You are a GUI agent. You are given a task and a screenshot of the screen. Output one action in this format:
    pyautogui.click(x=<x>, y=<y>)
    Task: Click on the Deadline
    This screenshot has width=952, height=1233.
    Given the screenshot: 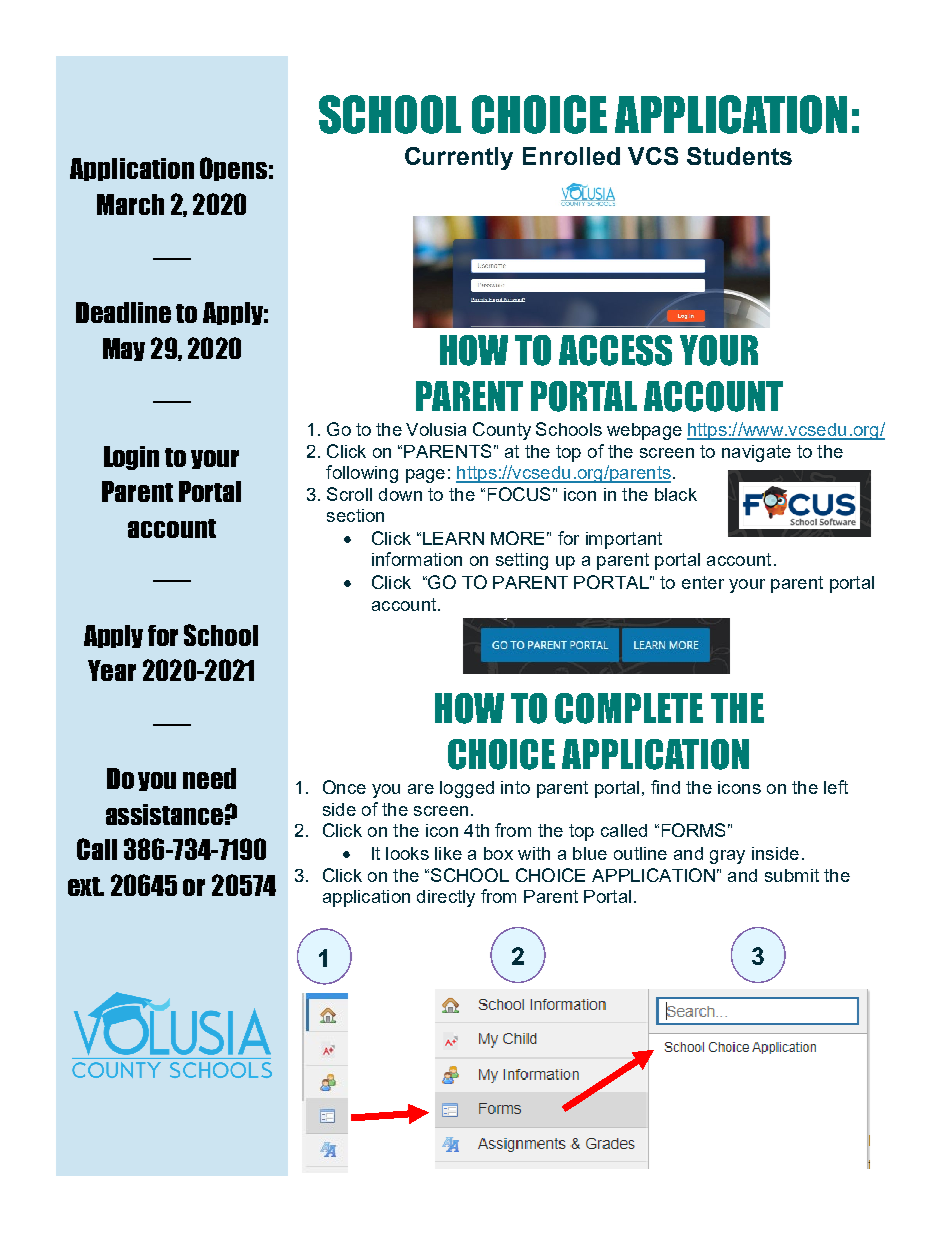 What is the action you would take?
    pyautogui.click(x=123, y=312)
